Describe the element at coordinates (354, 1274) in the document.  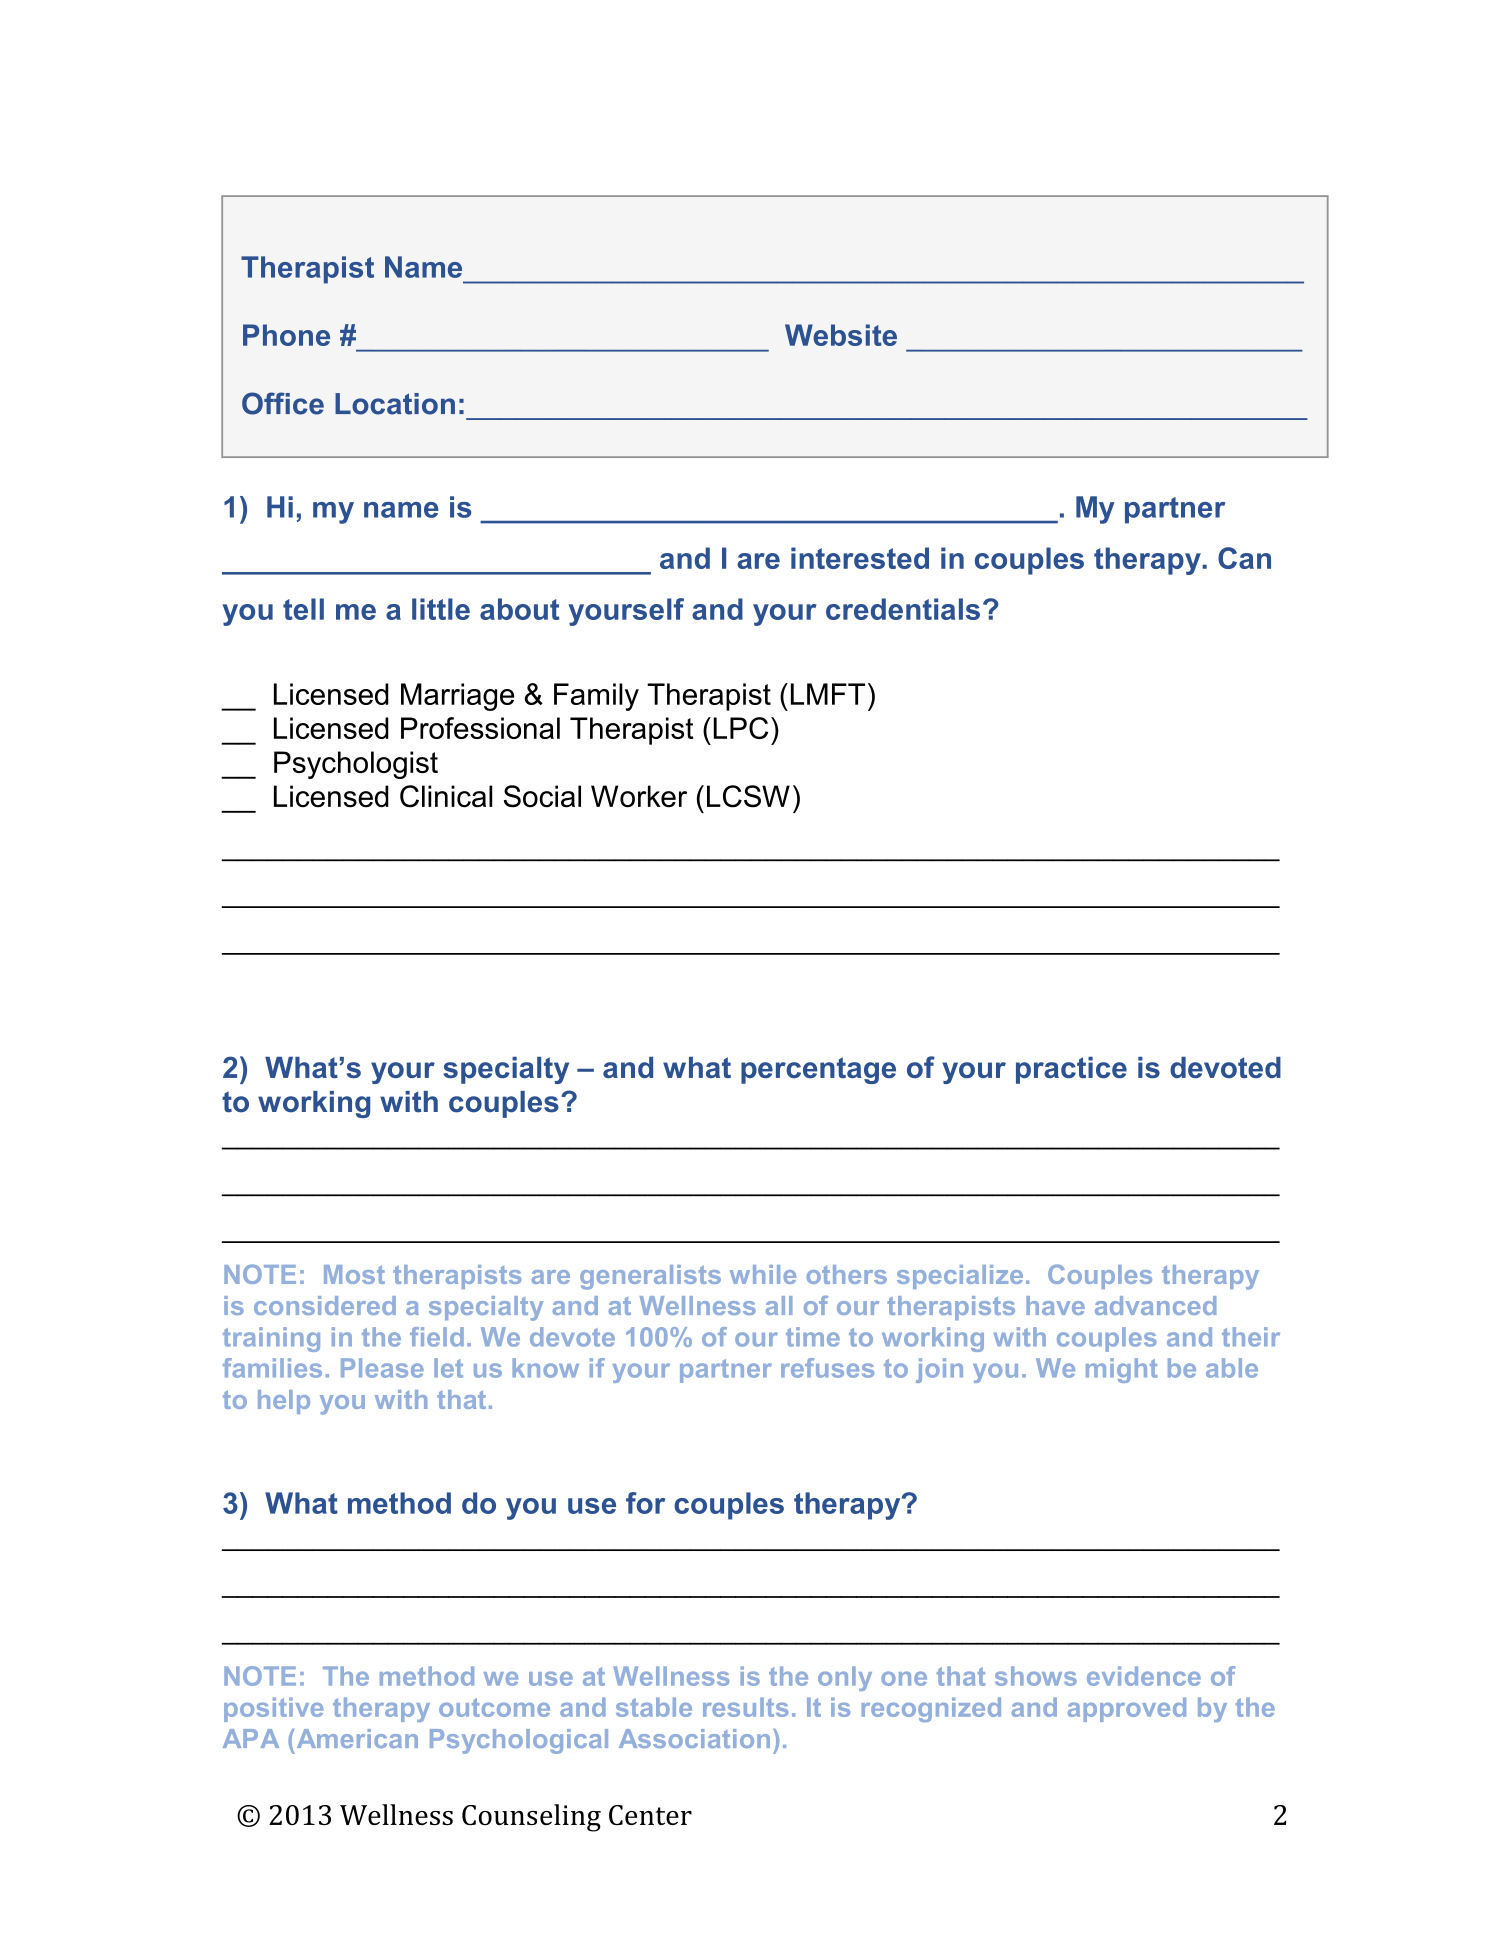
I see `Most` at that location.
